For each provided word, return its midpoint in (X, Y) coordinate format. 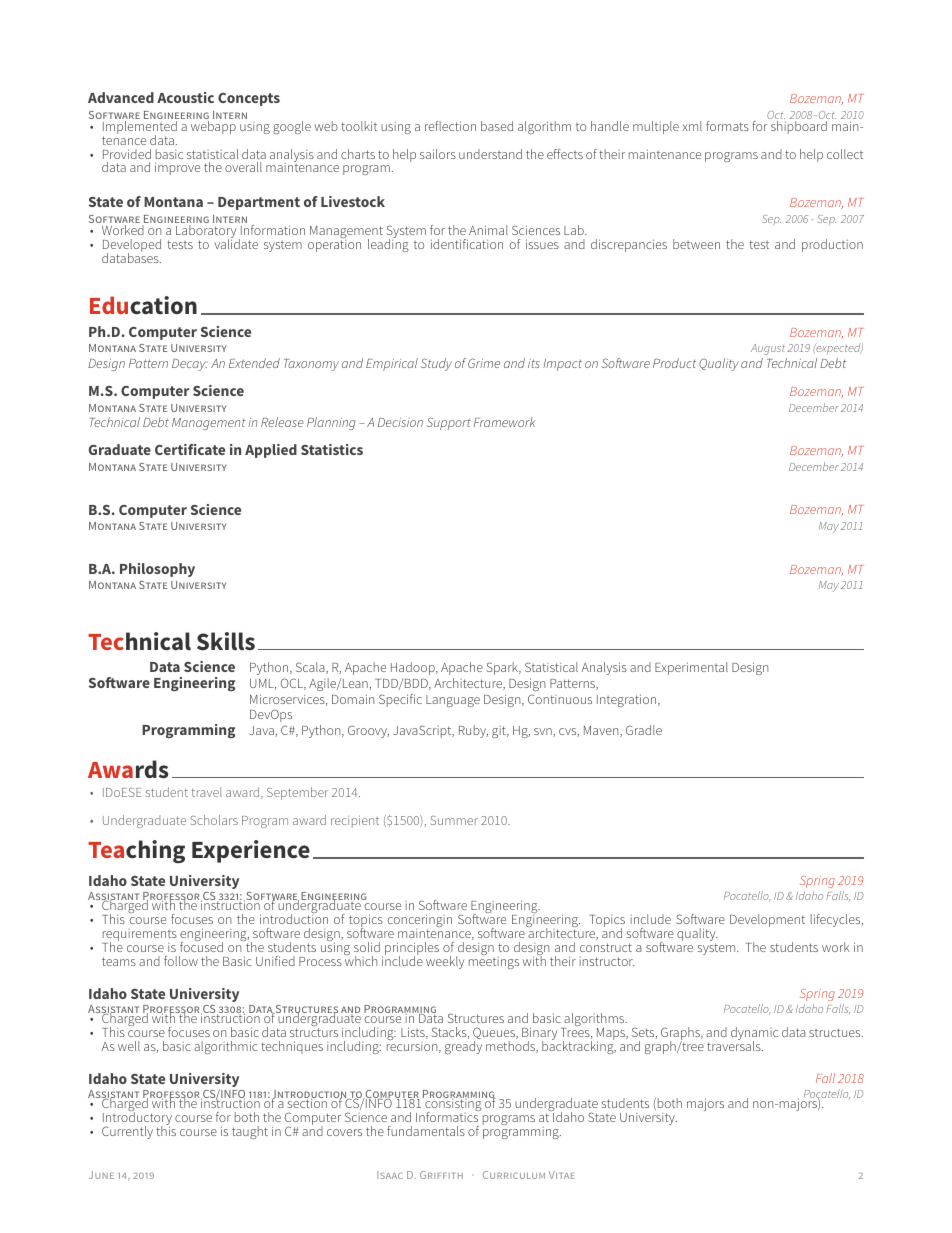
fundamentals (426, 1131)
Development (767, 920)
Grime (484, 363)
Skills (226, 641)
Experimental (691, 668)
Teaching (136, 851)
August (768, 349)
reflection (450, 126)
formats (727, 126)
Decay (190, 365)
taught (250, 1132)
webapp (213, 126)
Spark (503, 668)
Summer (454, 820)
